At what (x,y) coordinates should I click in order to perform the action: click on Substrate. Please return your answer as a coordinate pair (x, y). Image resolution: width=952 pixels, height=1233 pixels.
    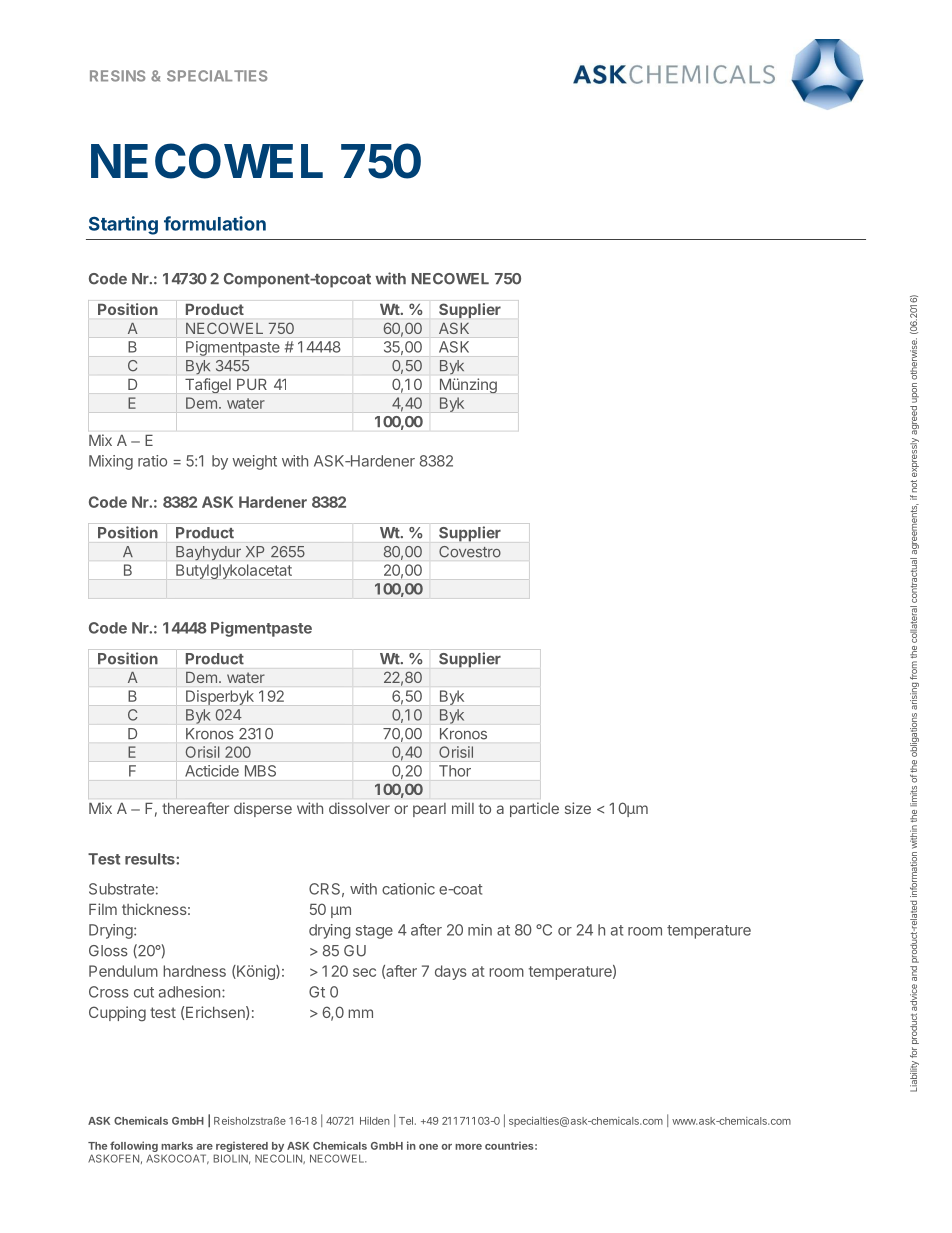
    Looking at the image, I should click on (121, 889).
